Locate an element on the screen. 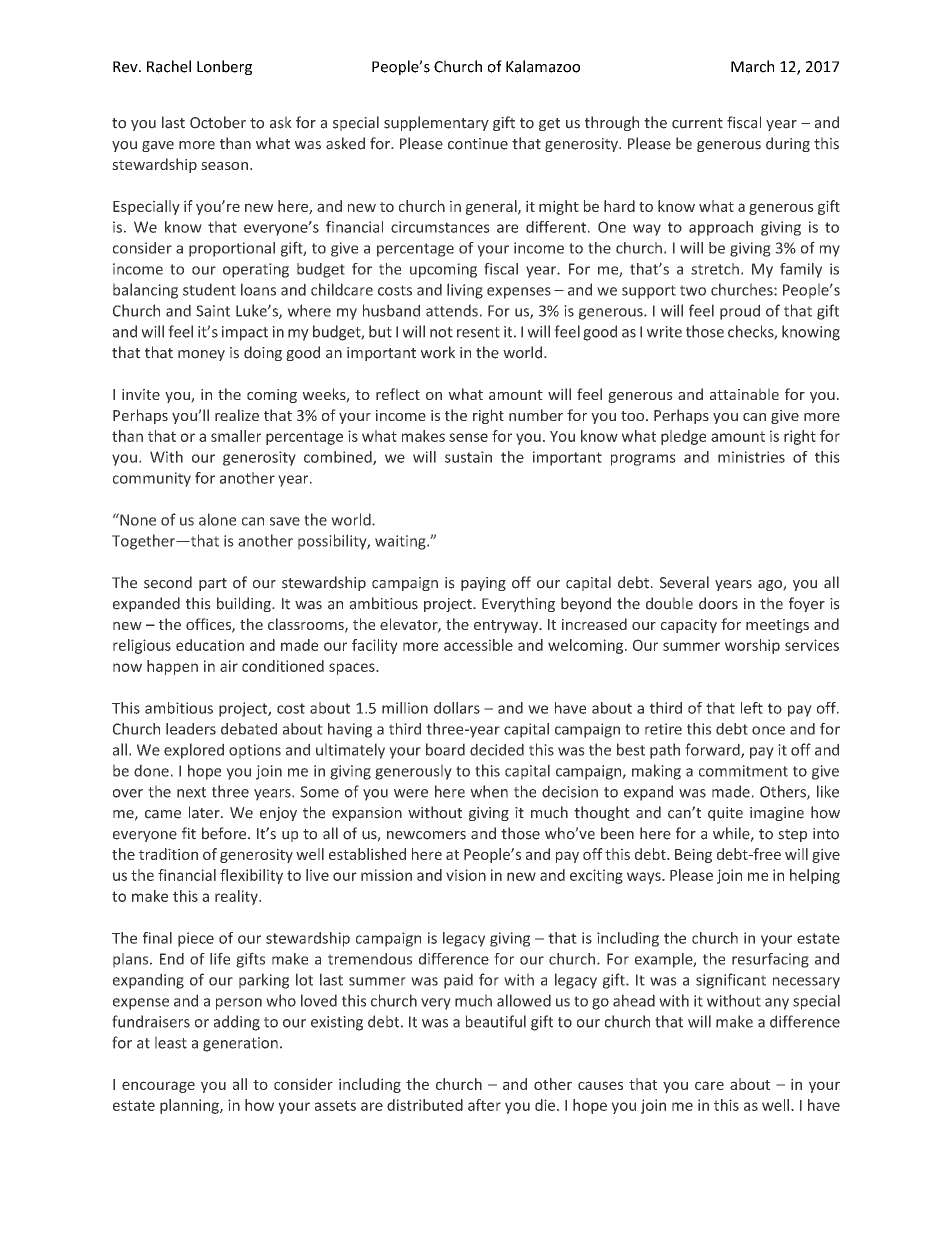  supplementary is located at coordinates (436, 123).
